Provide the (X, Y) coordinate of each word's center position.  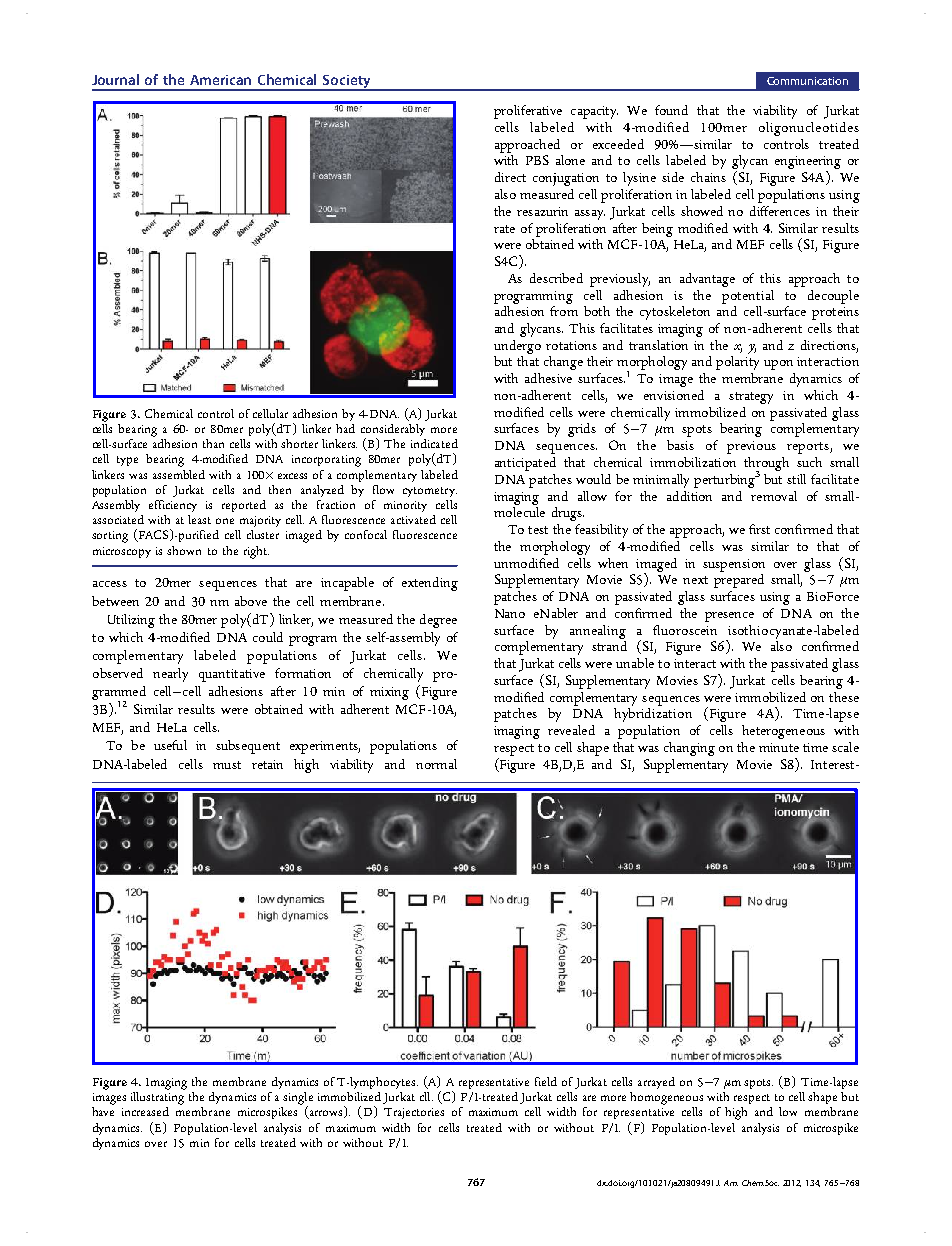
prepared (739, 579)
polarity (737, 363)
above (251, 601)
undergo (517, 347)
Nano (510, 613)
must (227, 765)
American (220, 80)
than (213, 443)
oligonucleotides (809, 129)
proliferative (528, 112)
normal (436, 764)
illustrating (158, 1097)
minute (779, 747)
